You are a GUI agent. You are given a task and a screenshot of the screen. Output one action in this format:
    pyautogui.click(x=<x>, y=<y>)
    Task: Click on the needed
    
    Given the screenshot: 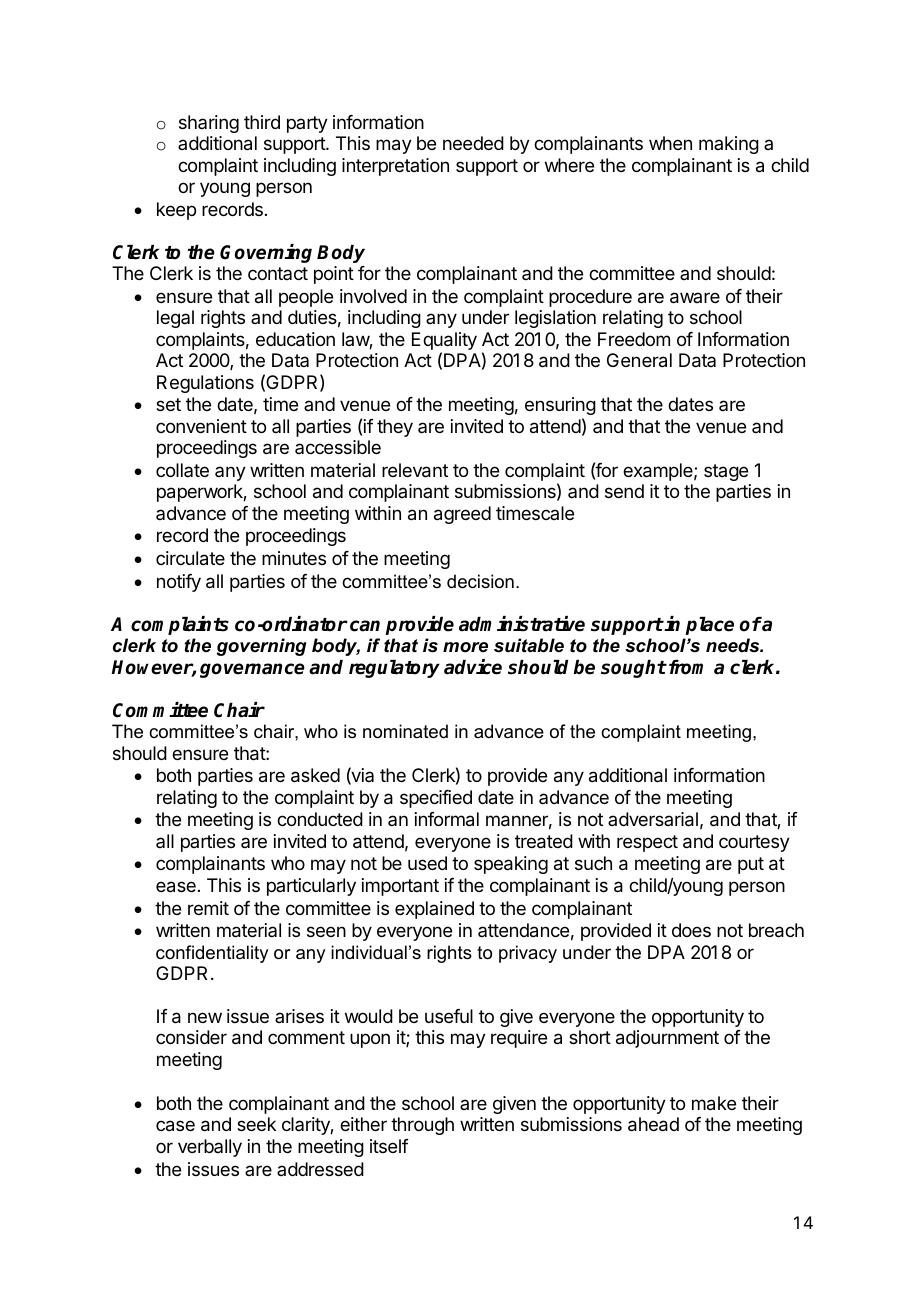 What is the action you would take?
    pyautogui.click(x=473, y=143)
